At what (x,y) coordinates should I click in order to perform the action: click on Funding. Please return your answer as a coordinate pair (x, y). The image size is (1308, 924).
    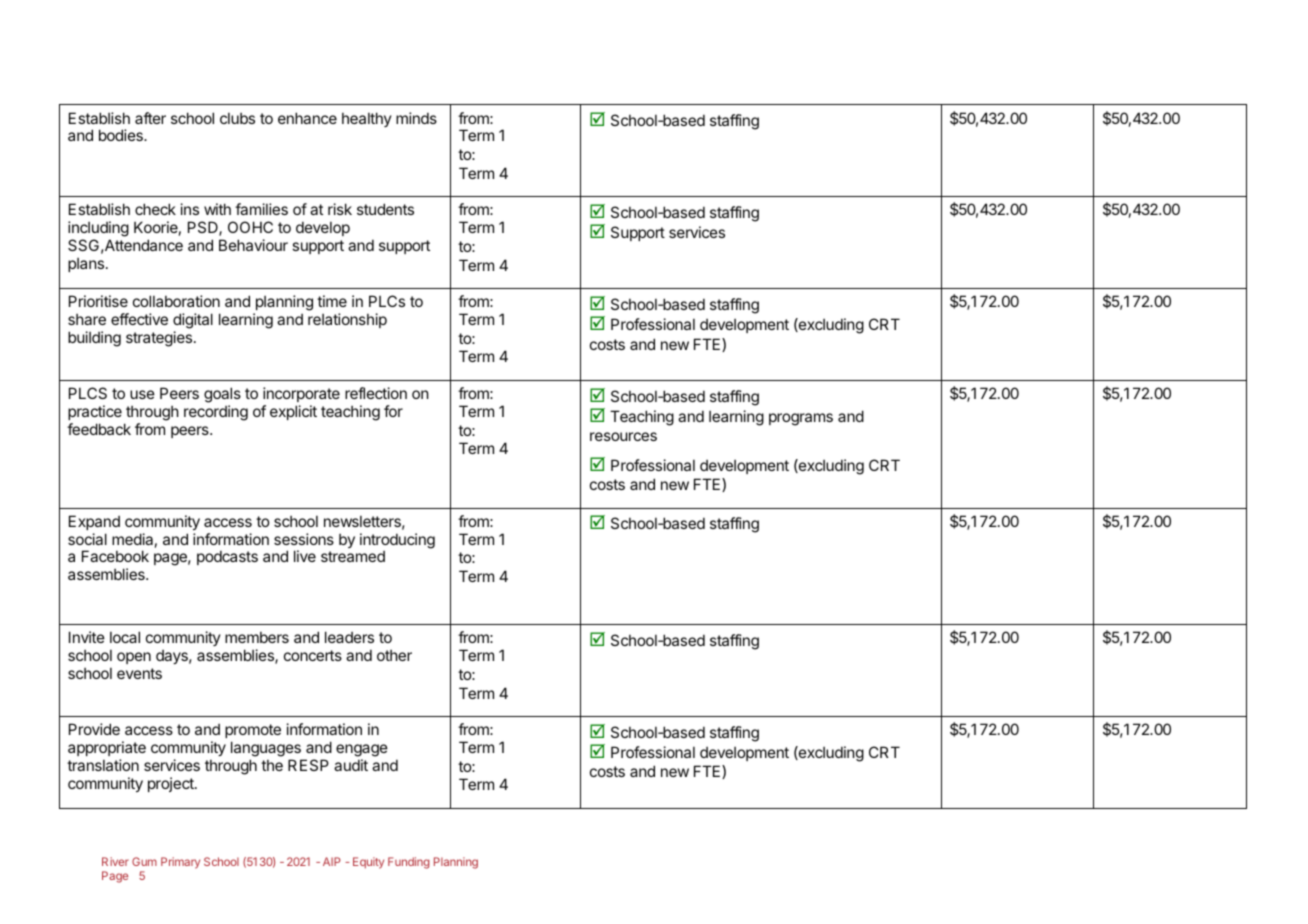
    Looking at the image, I should click on (409, 863).
